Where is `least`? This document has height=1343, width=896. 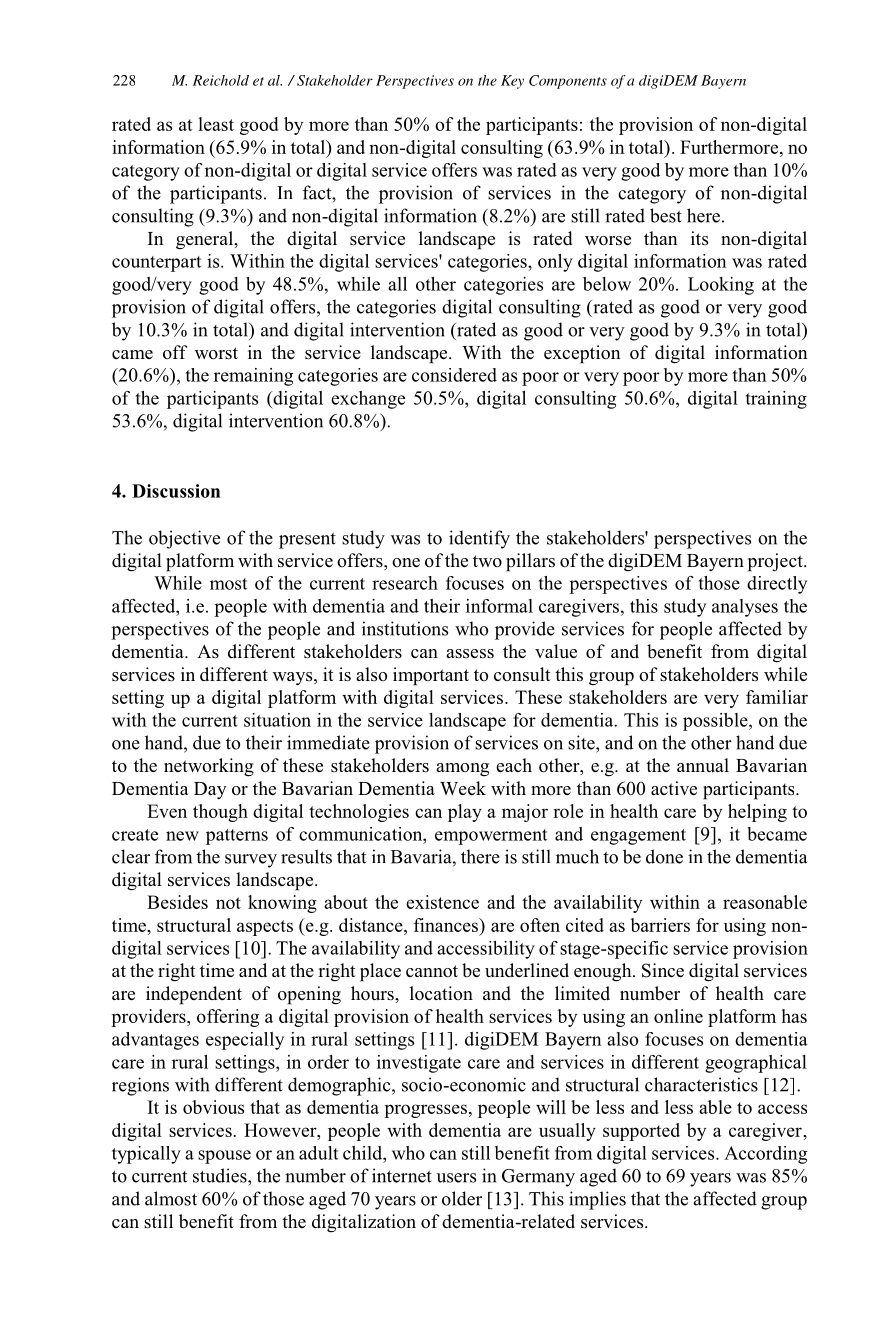 least is located at coordinates (216, 124).
